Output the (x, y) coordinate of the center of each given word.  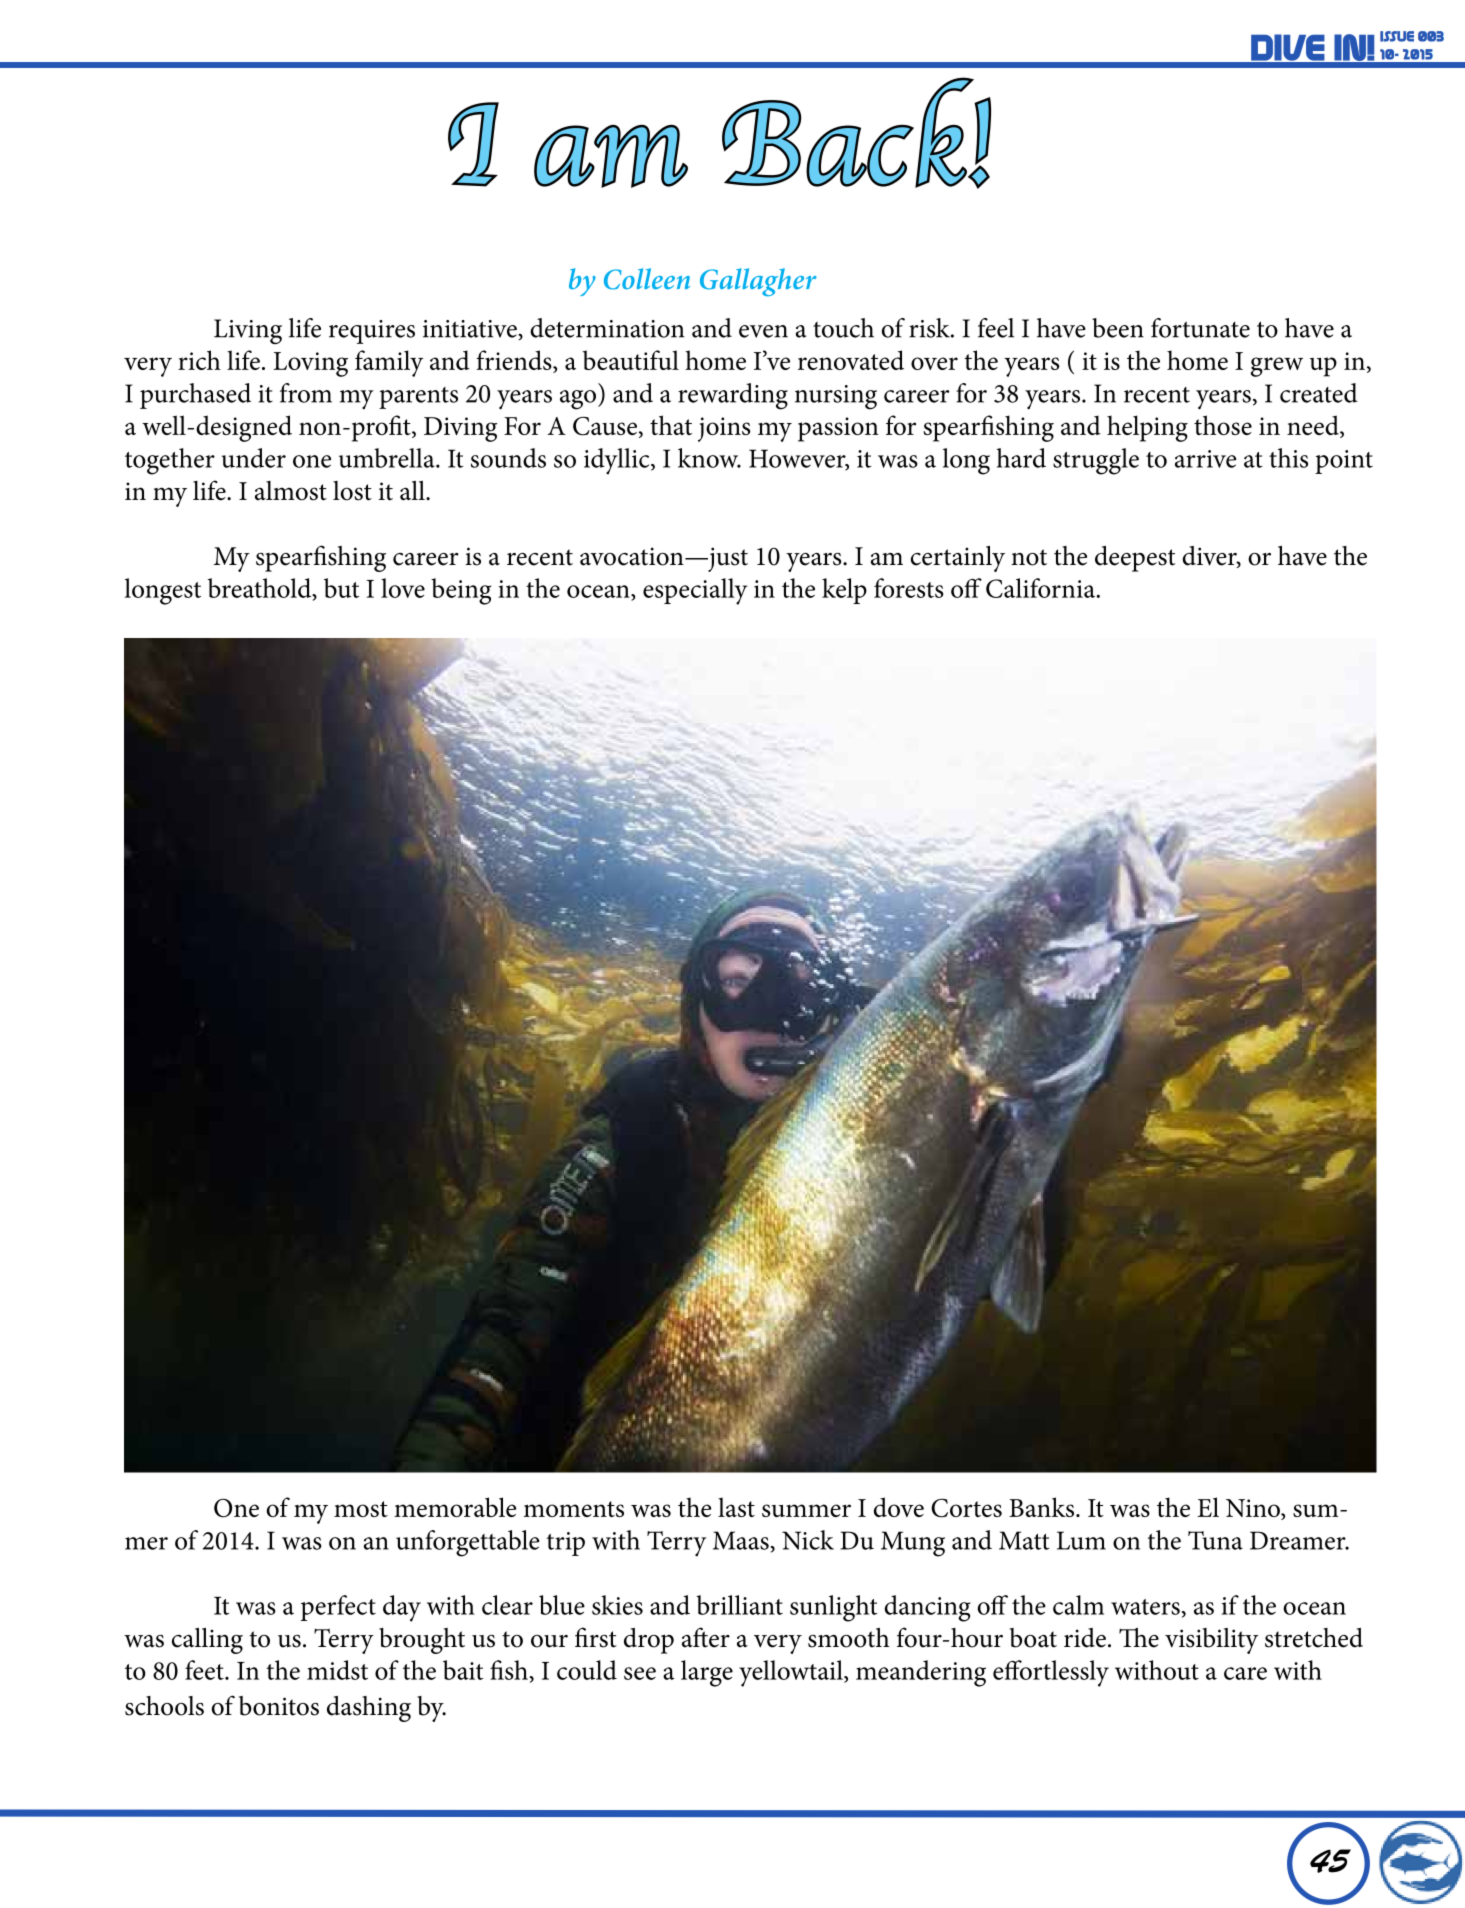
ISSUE (1397, 36)
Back (847, 132)
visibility (1212, 1641)
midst (337, 1670)
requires (372, 332)
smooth (849, 1638)
